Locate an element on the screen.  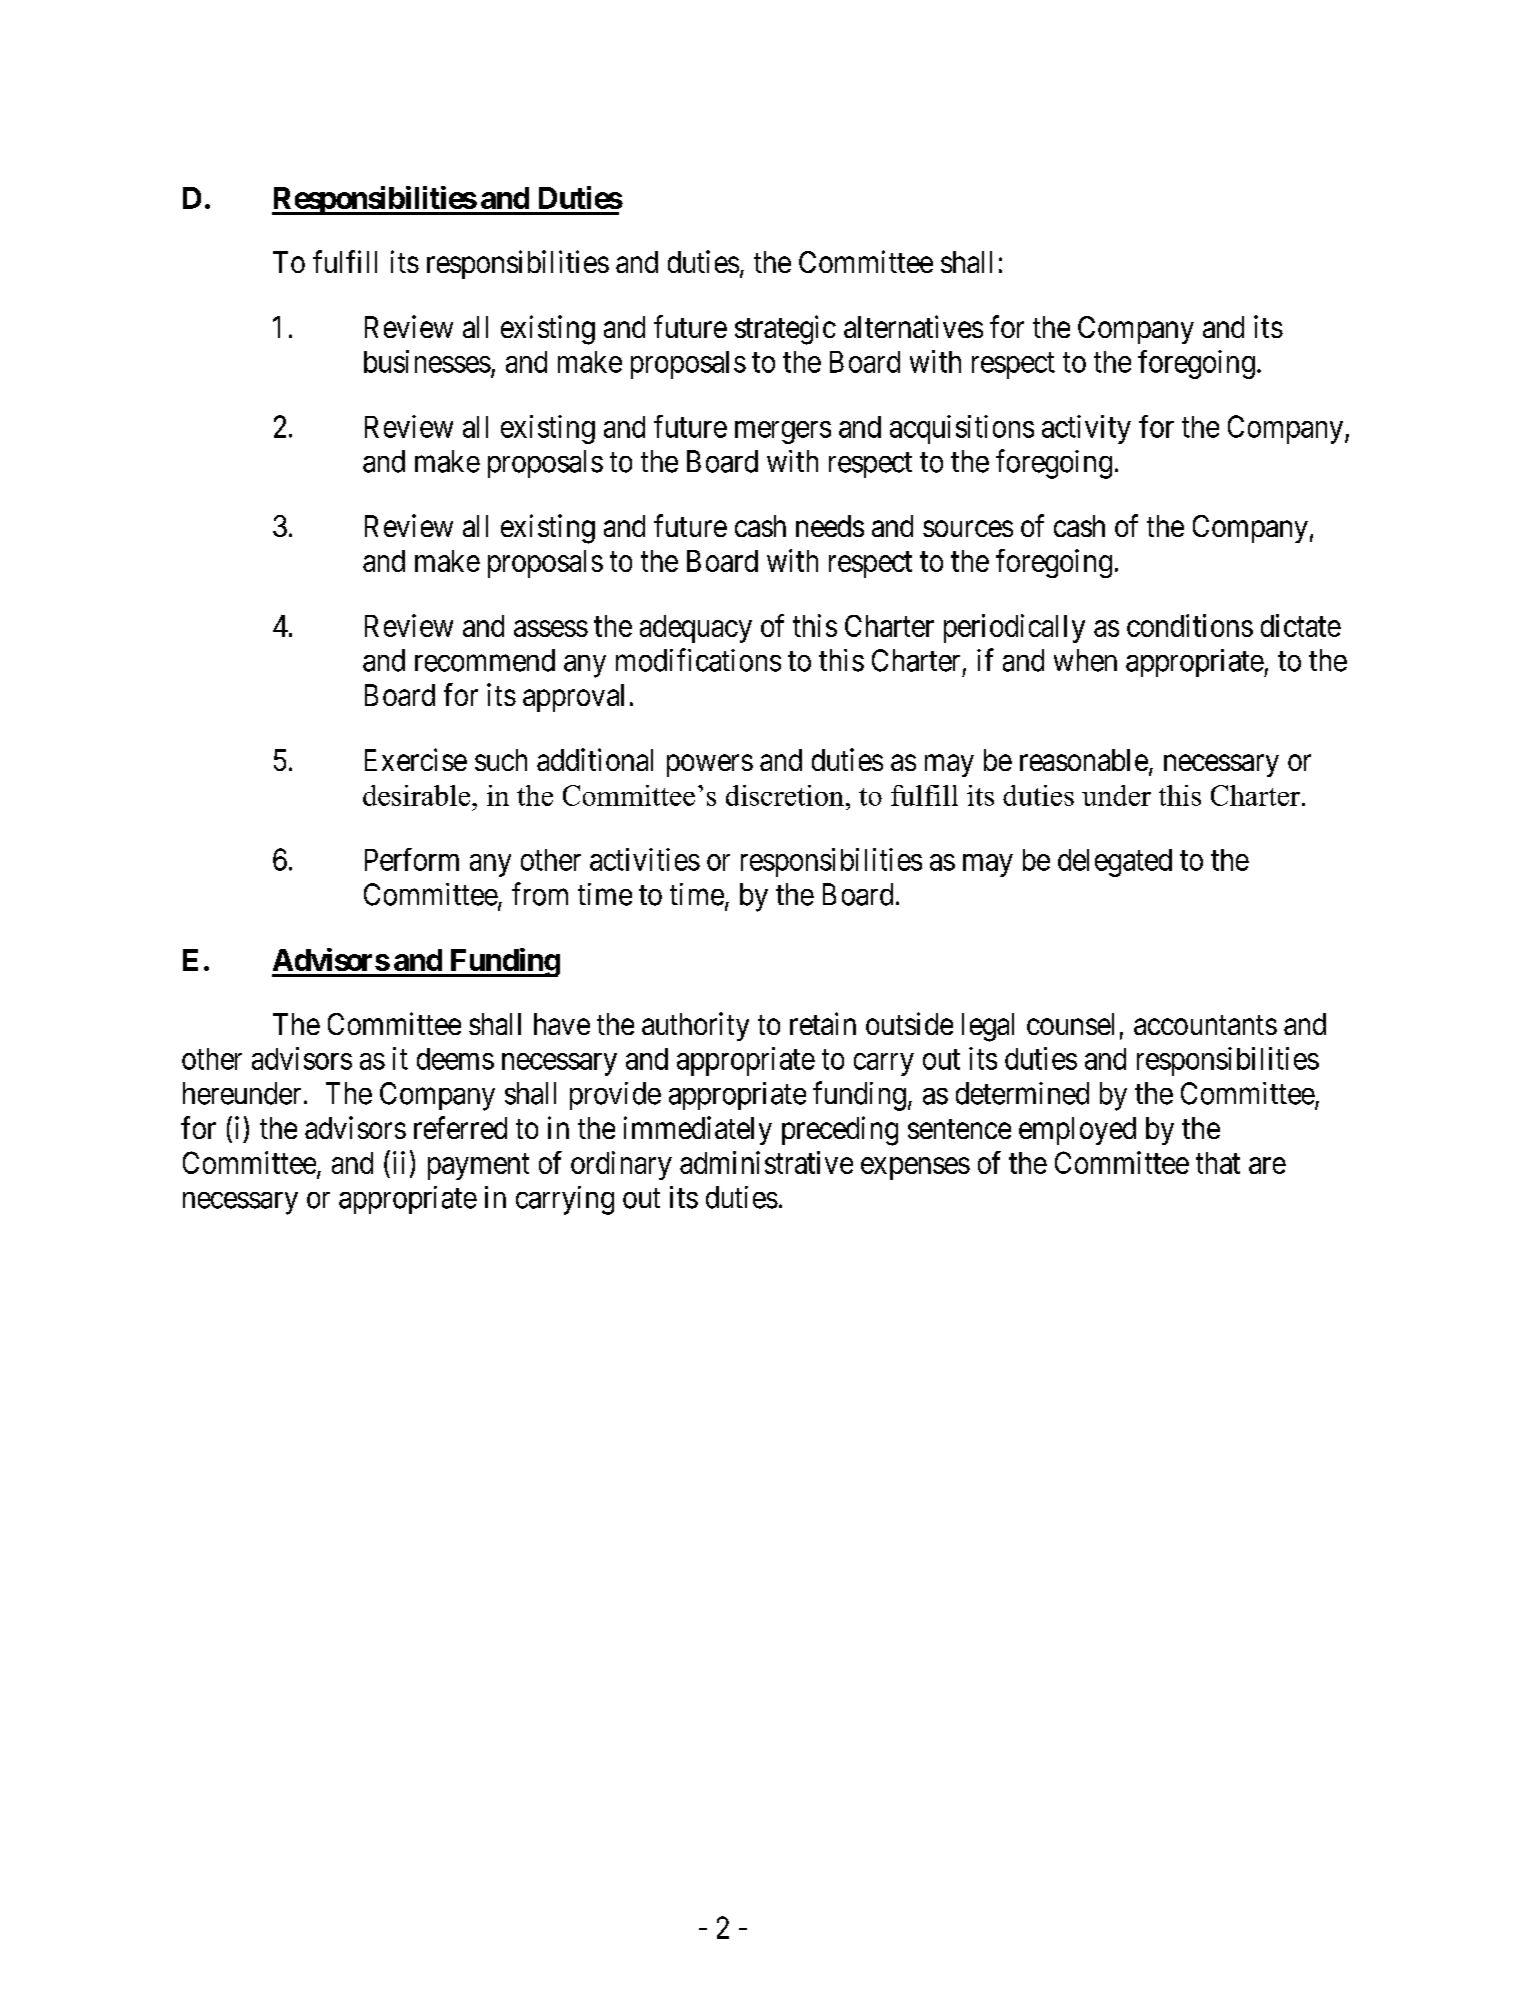
periodically is located at coordinates (1014, 628).
